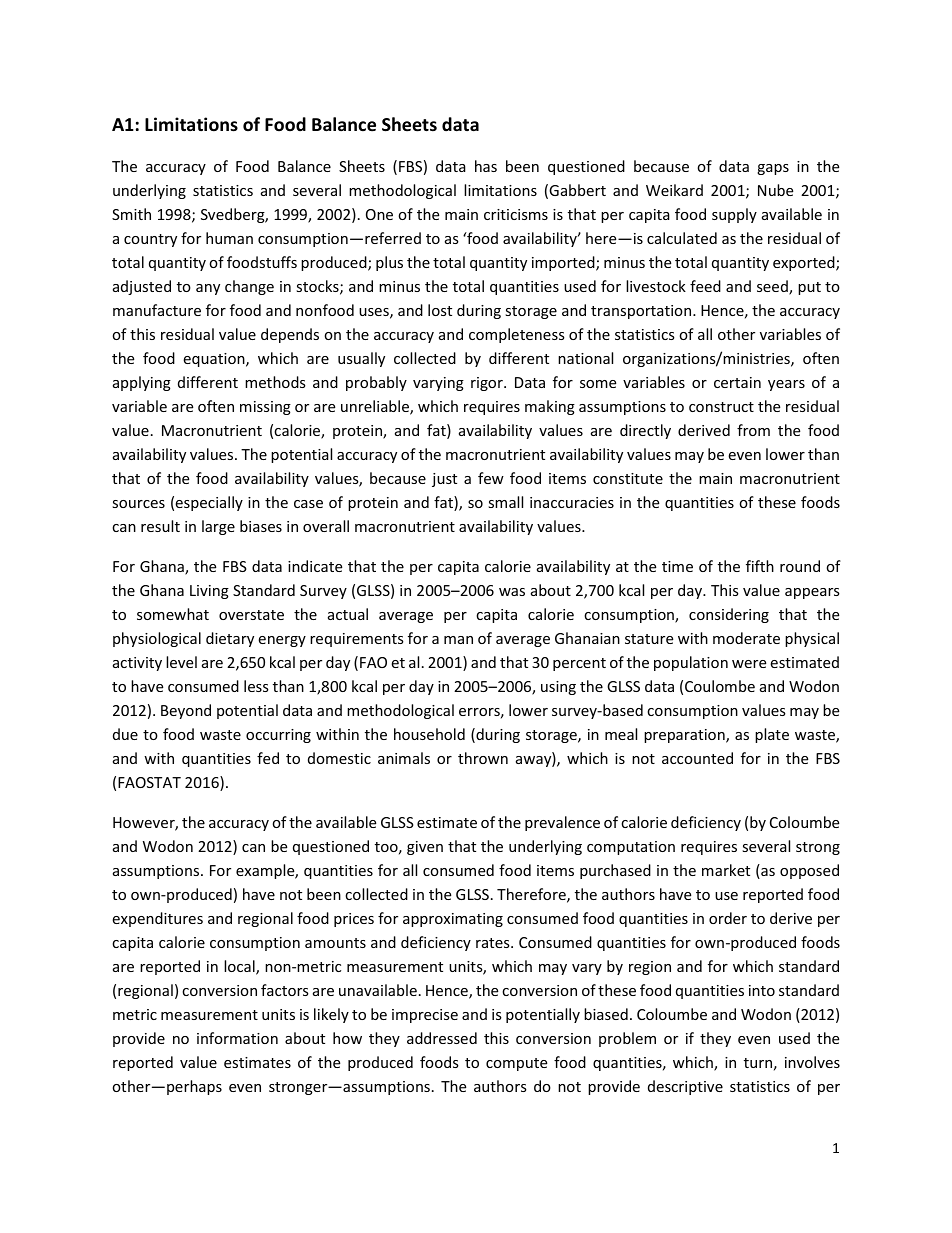 This screenshot has height=1233, width=952. I want to click on criticisms, so click(516, 214).
